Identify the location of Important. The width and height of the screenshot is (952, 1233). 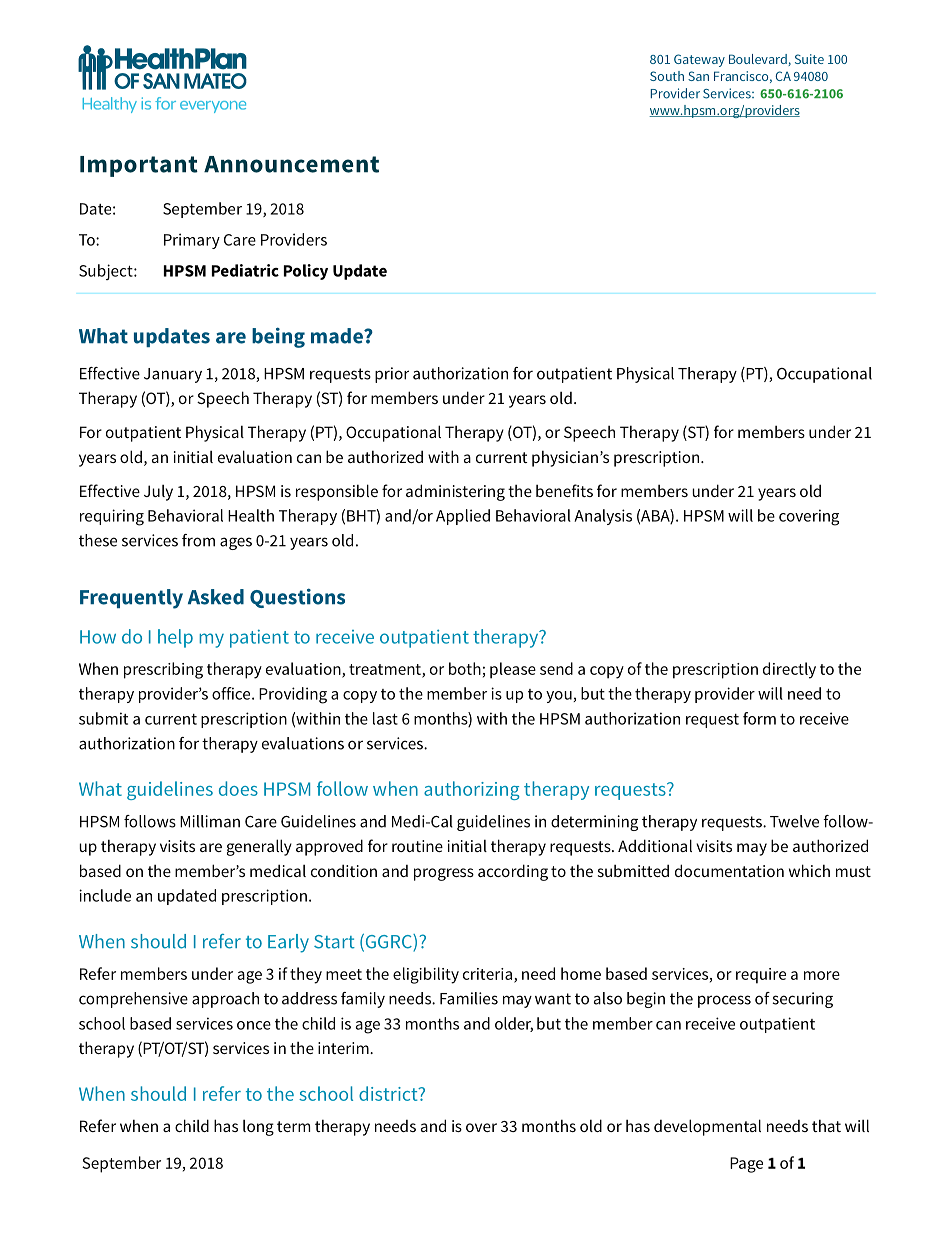
(139, 166).
